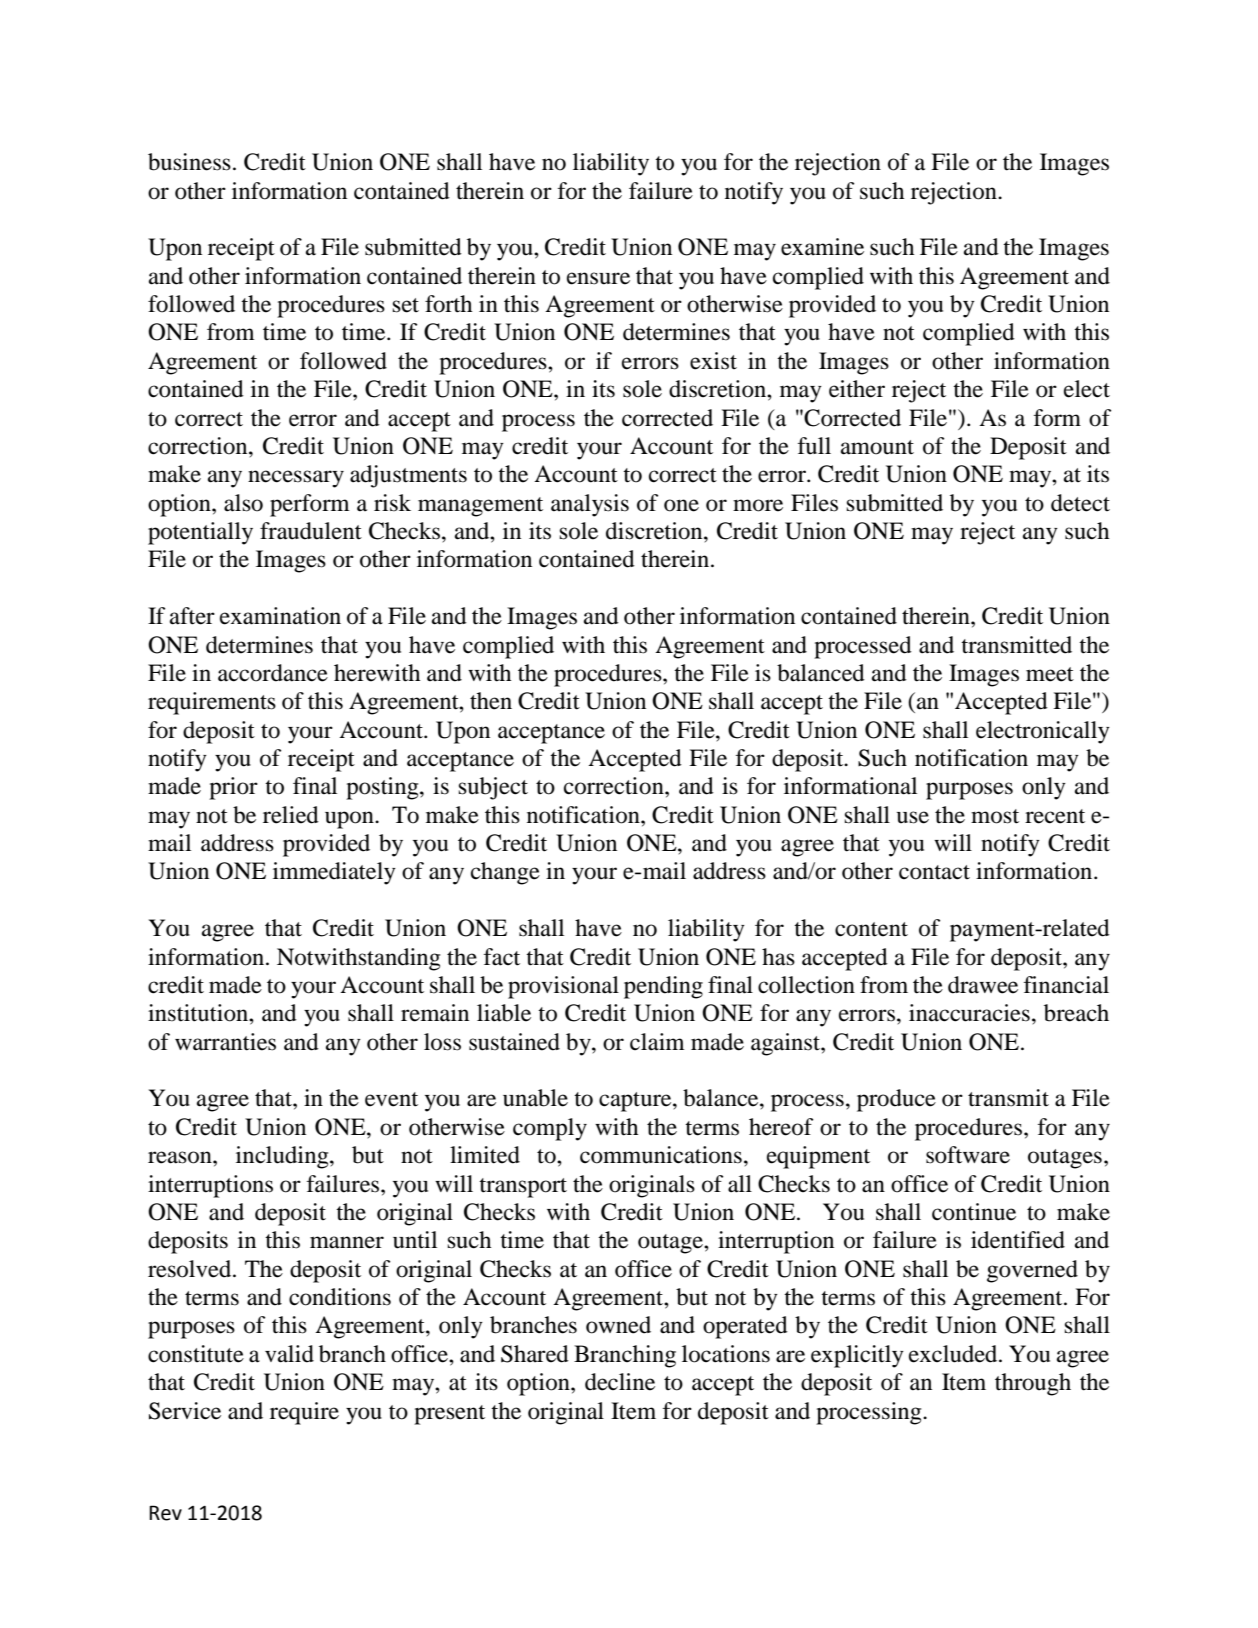 This image has width=1258, height=1628. I want to click on business, so click(189, 162).
